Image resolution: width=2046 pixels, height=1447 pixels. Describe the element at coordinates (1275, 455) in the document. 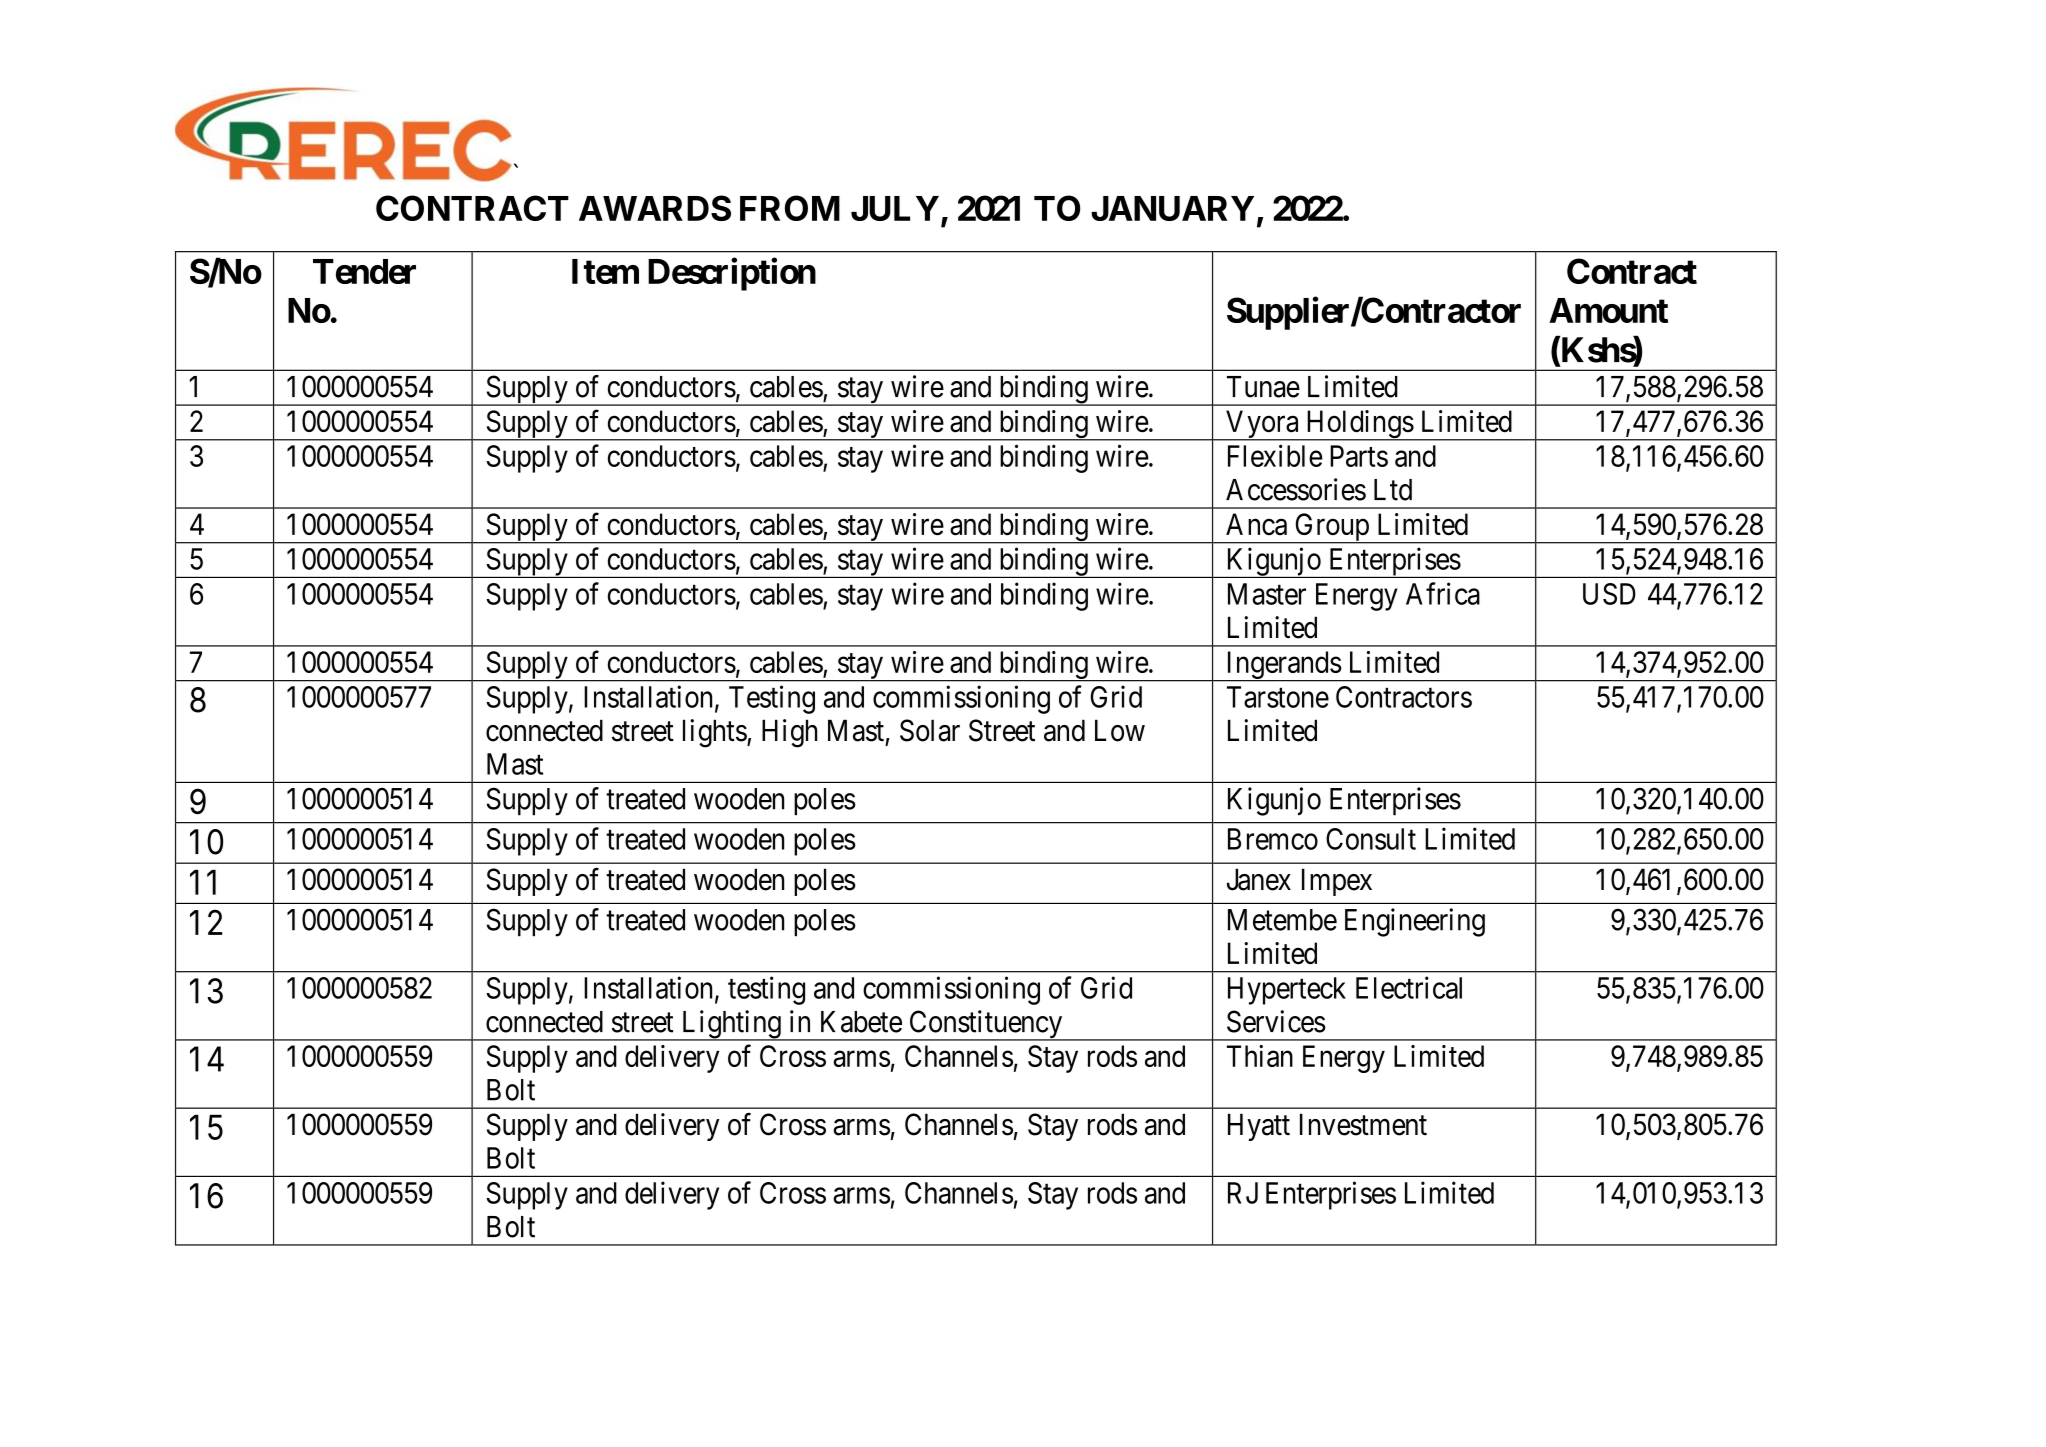

I see `Flexible` at that location.
